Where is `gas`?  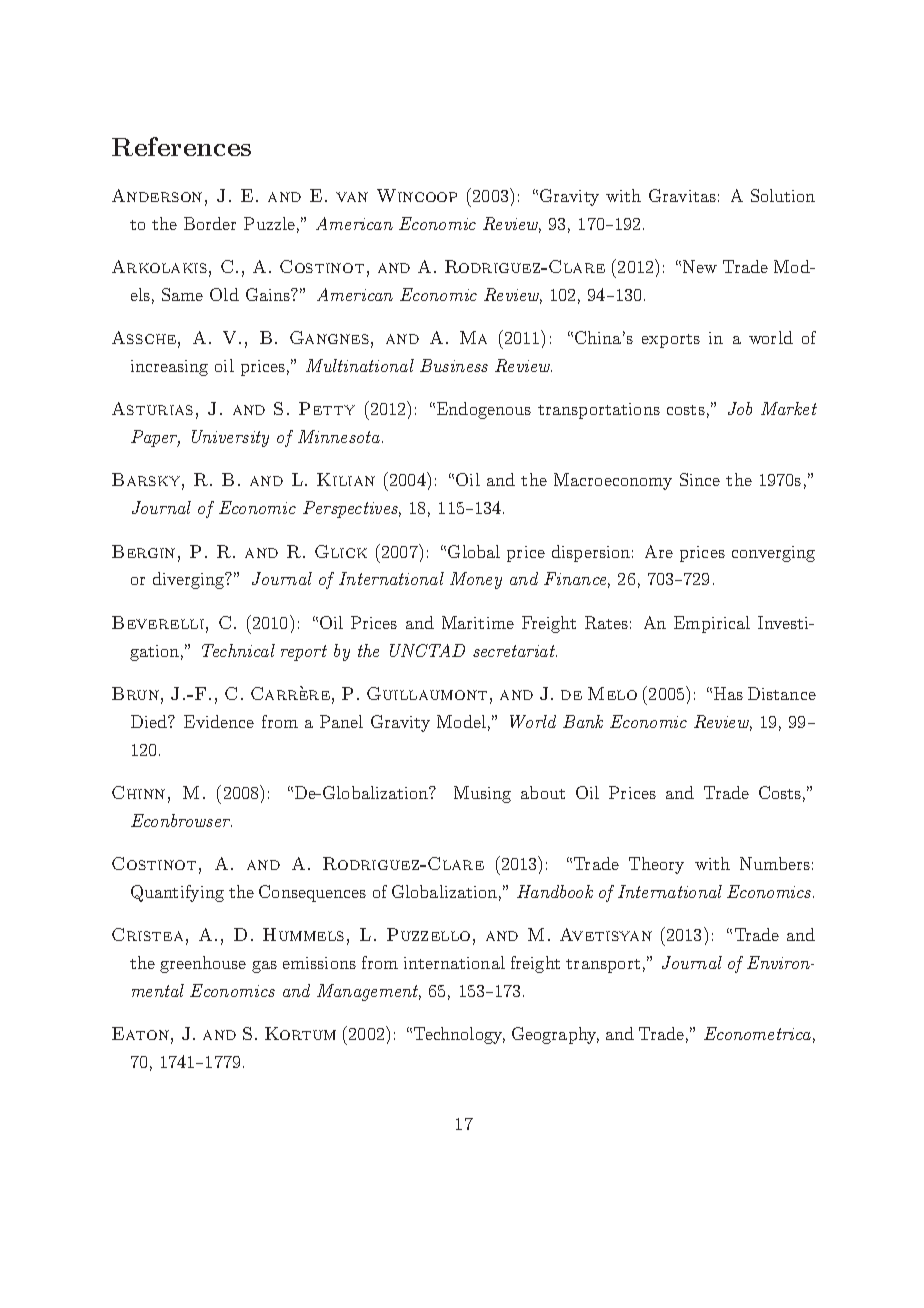
gas is located at coordinates (264, 967).
